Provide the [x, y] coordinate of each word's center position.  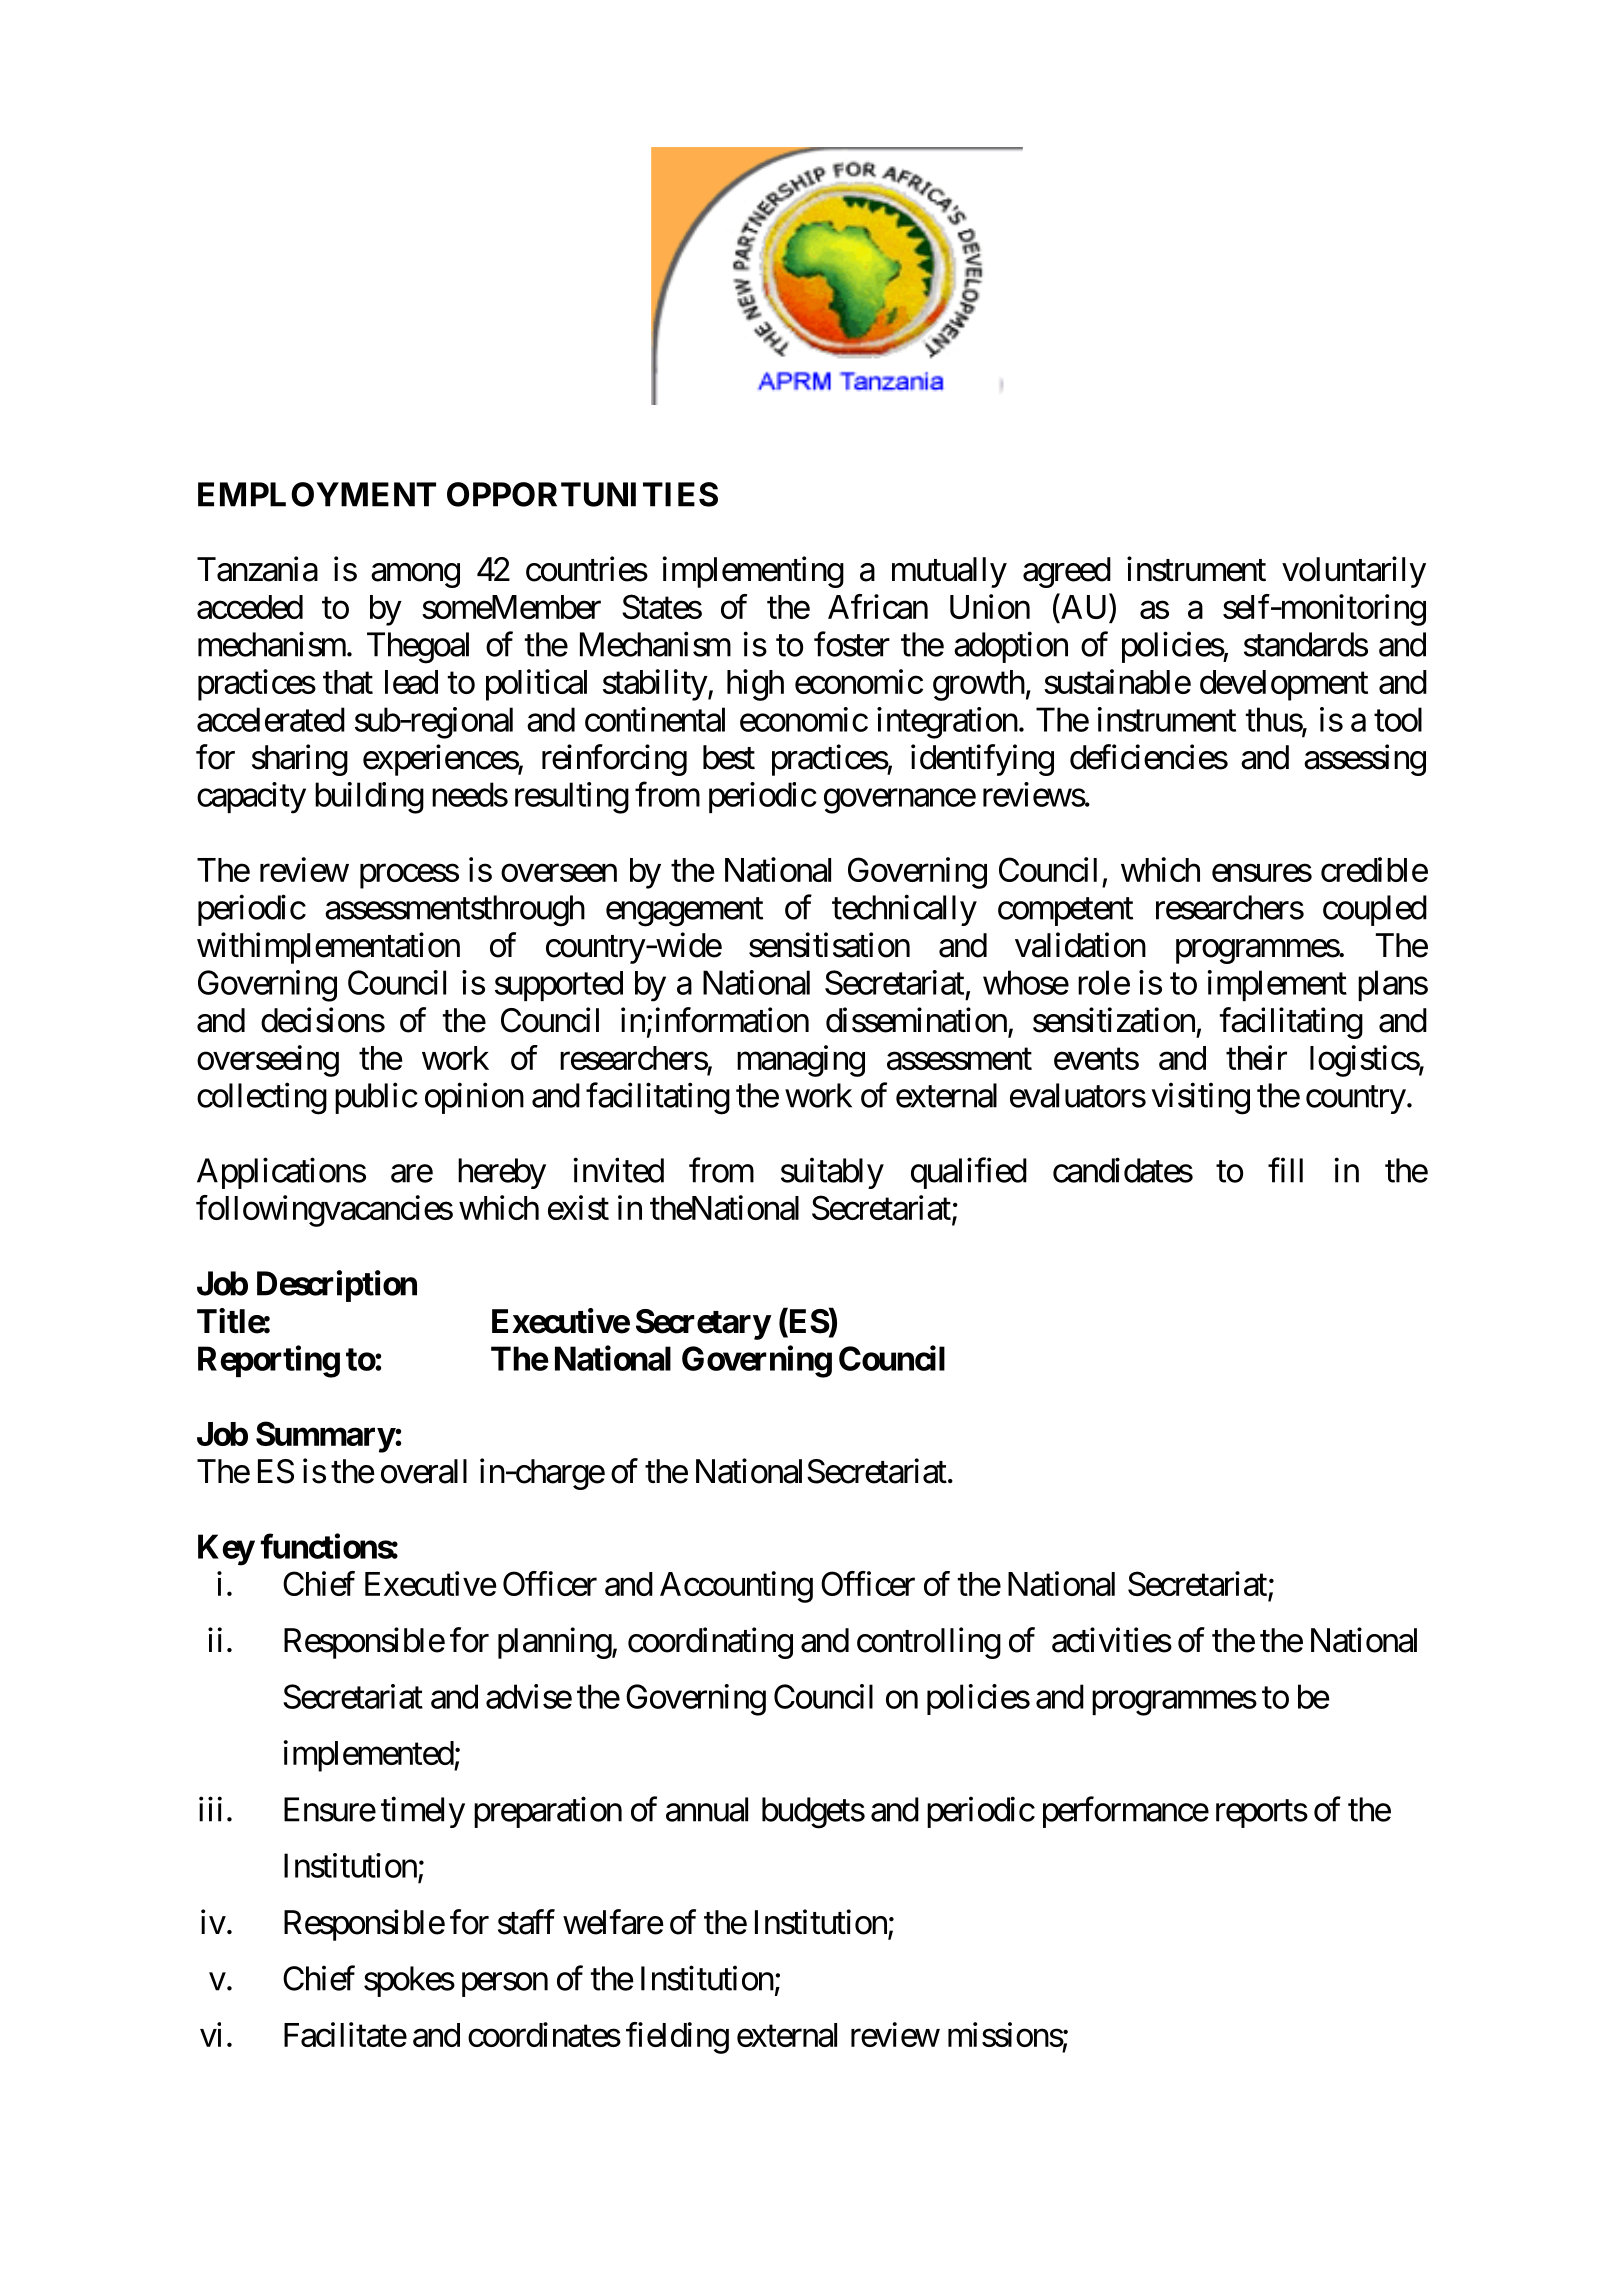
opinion [474, 1098]
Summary [325, 1437]
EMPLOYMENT [317, 494]
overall [424, 1471]
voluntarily [1354, 572]
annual [707, 1809]
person [505, 1985]
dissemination [916, 1020]
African [878, 606]
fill [1285, 1170]
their [1256, 1057]
